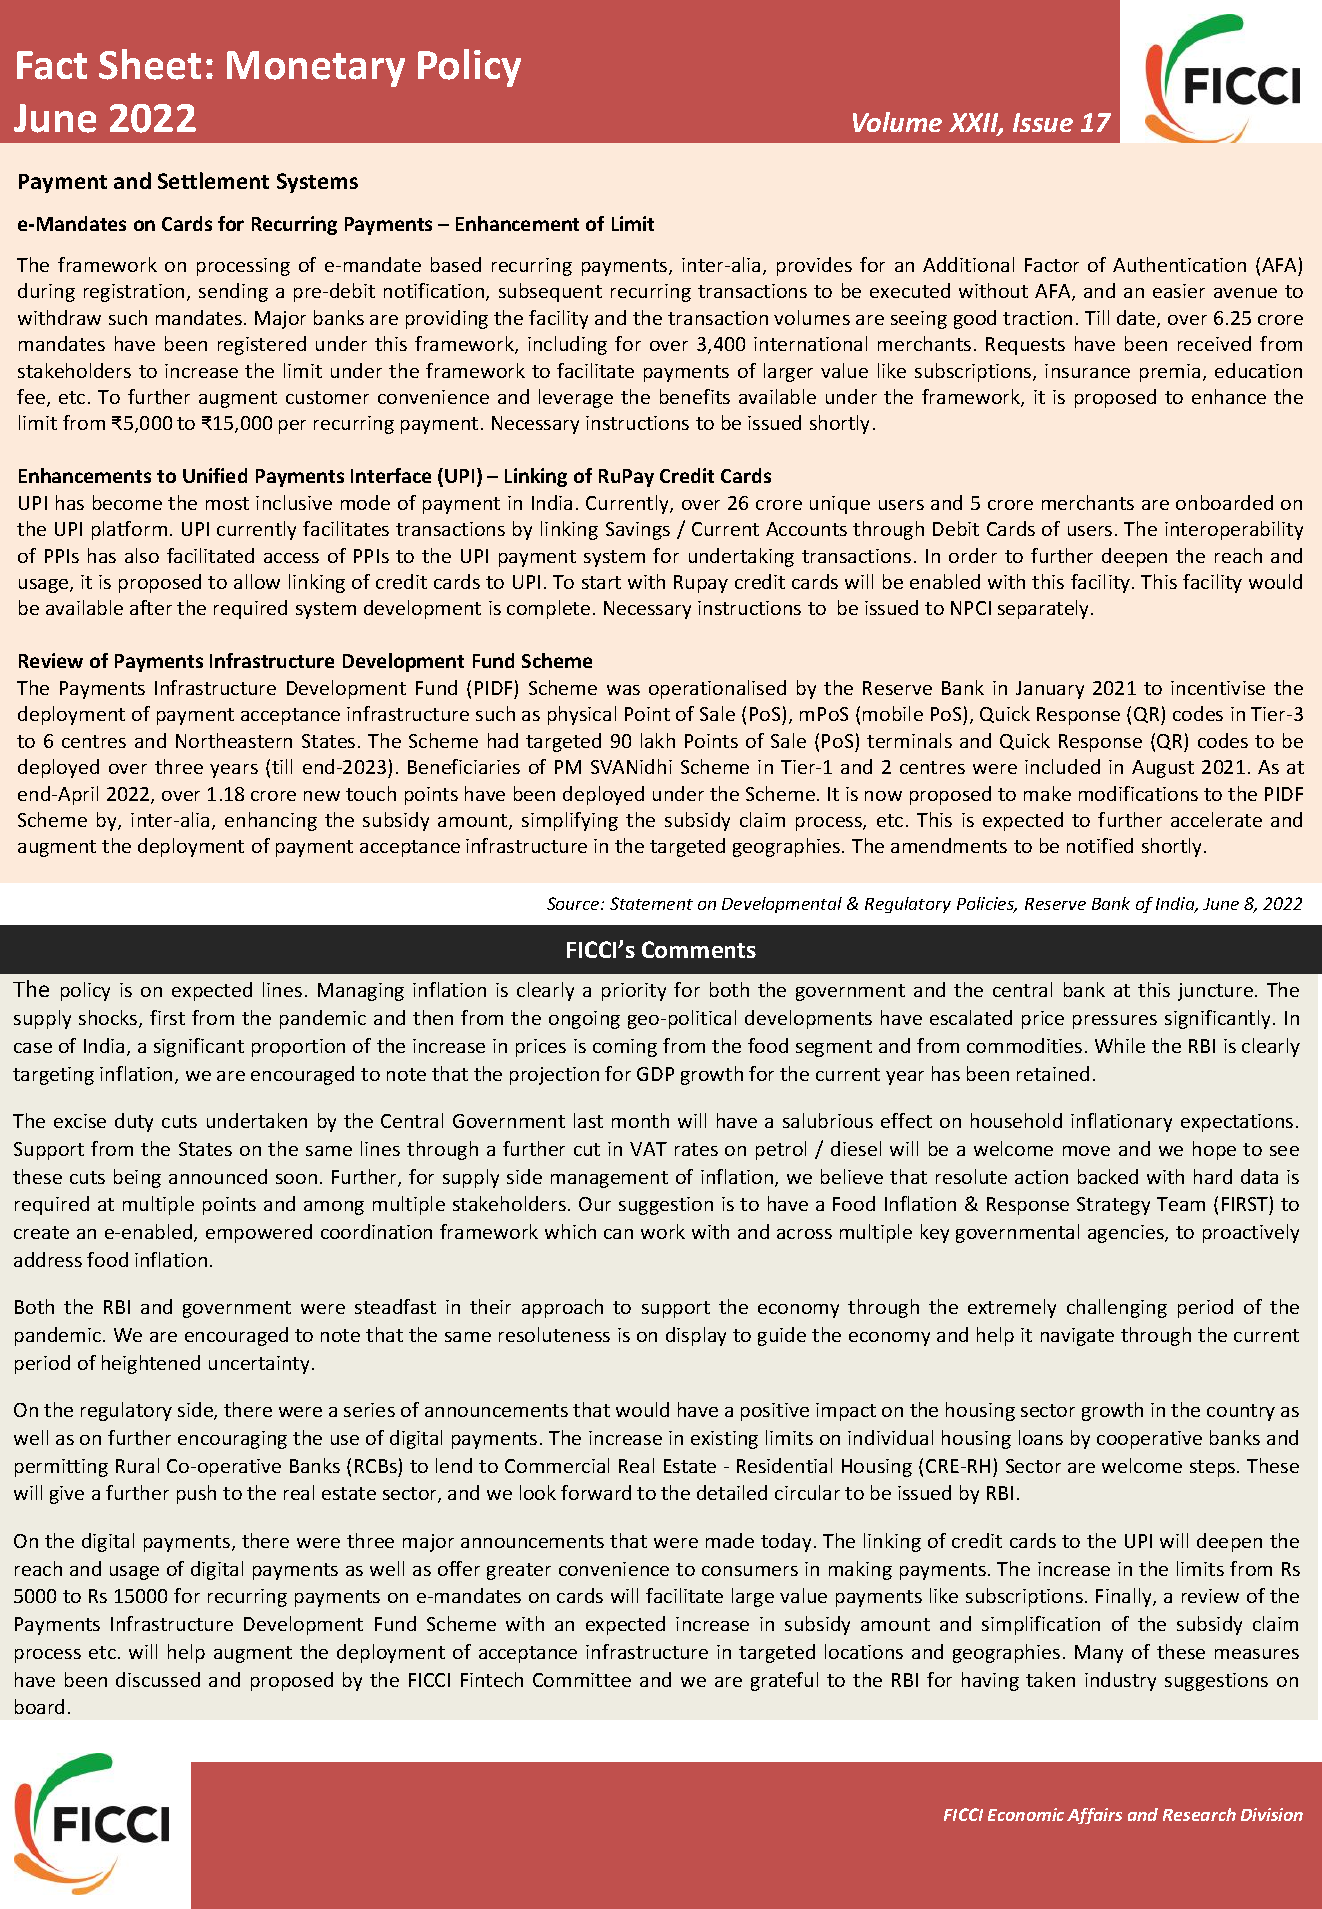 The height and width of the screenshot is (1909, 1322). Describe the element at coordinates (158, 1679) in the screenshot. I see `discussed` at that location.
